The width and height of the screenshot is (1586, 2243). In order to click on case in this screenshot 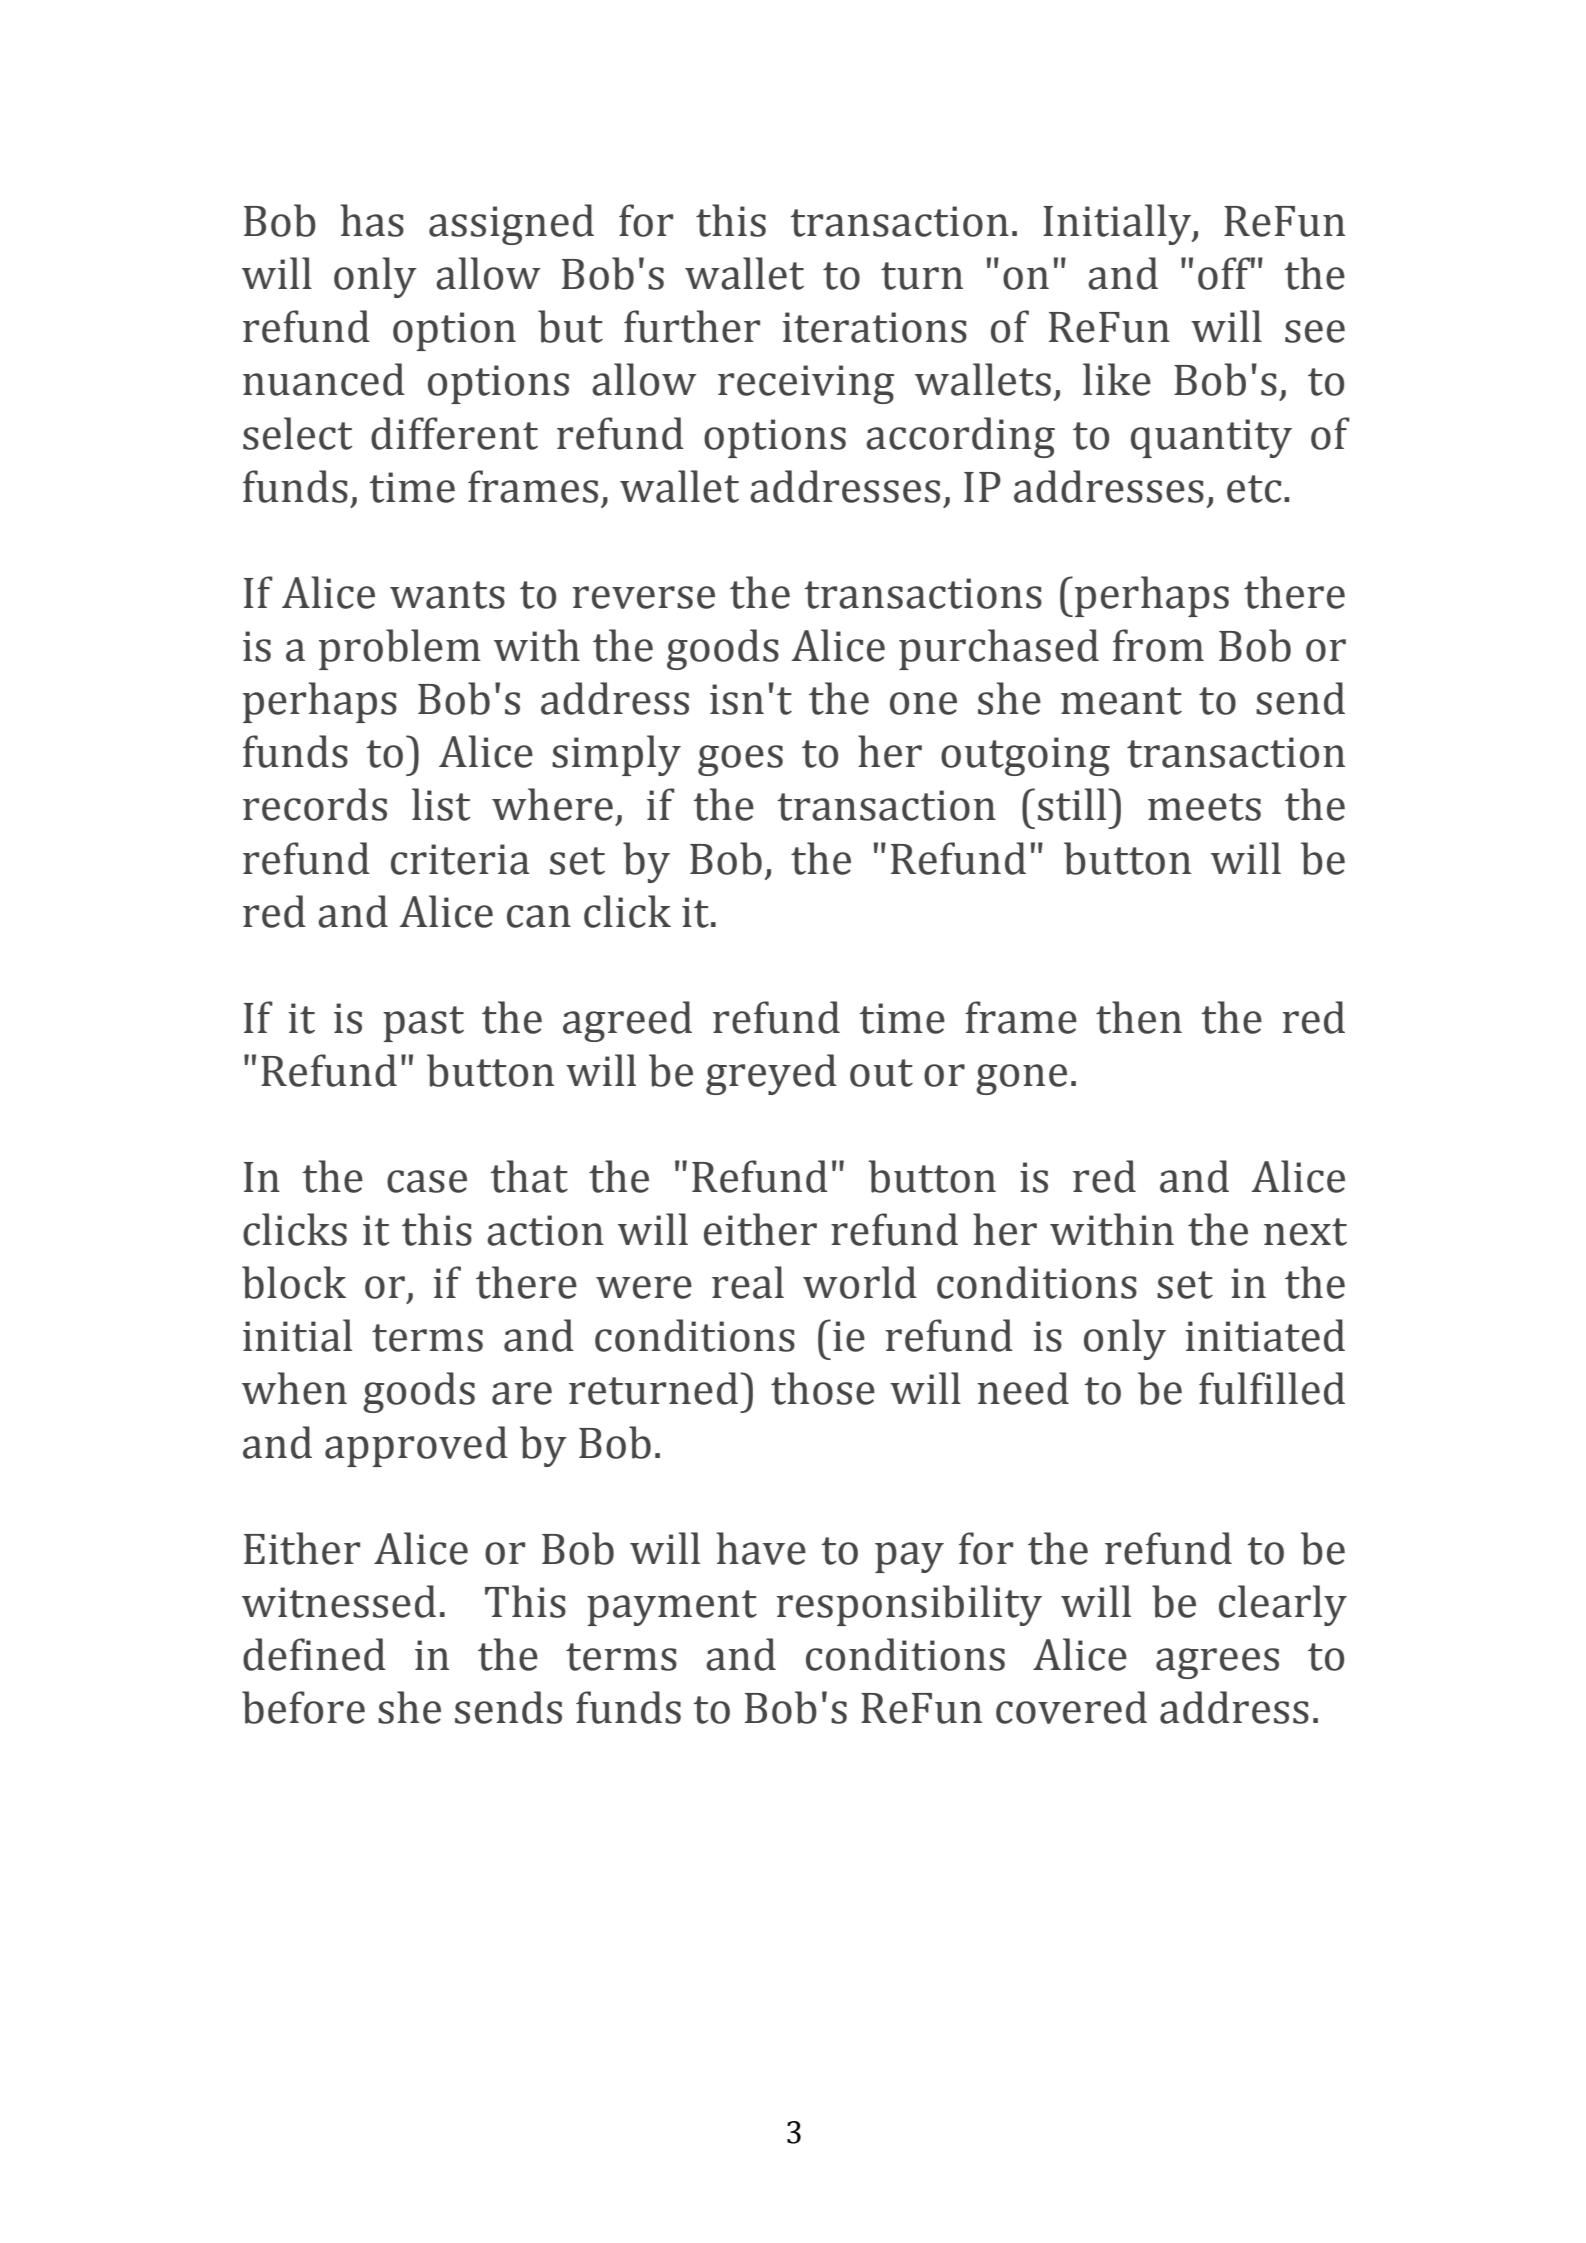, I will do `click(427, 1181)`.
